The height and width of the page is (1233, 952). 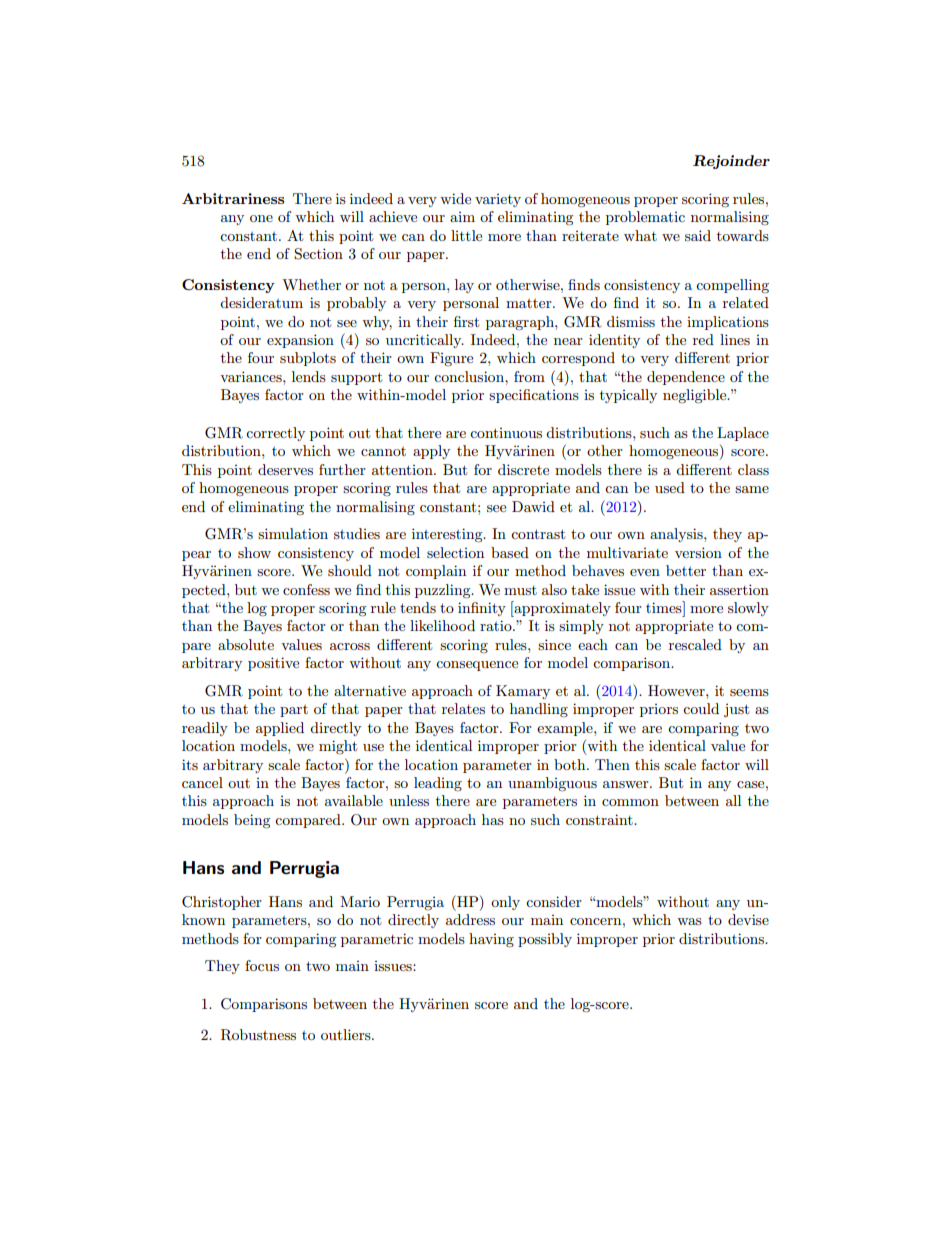 What do you see at coordinates (645, 218) in the page?
I see `problematic` at bounding box center [645, 218].
